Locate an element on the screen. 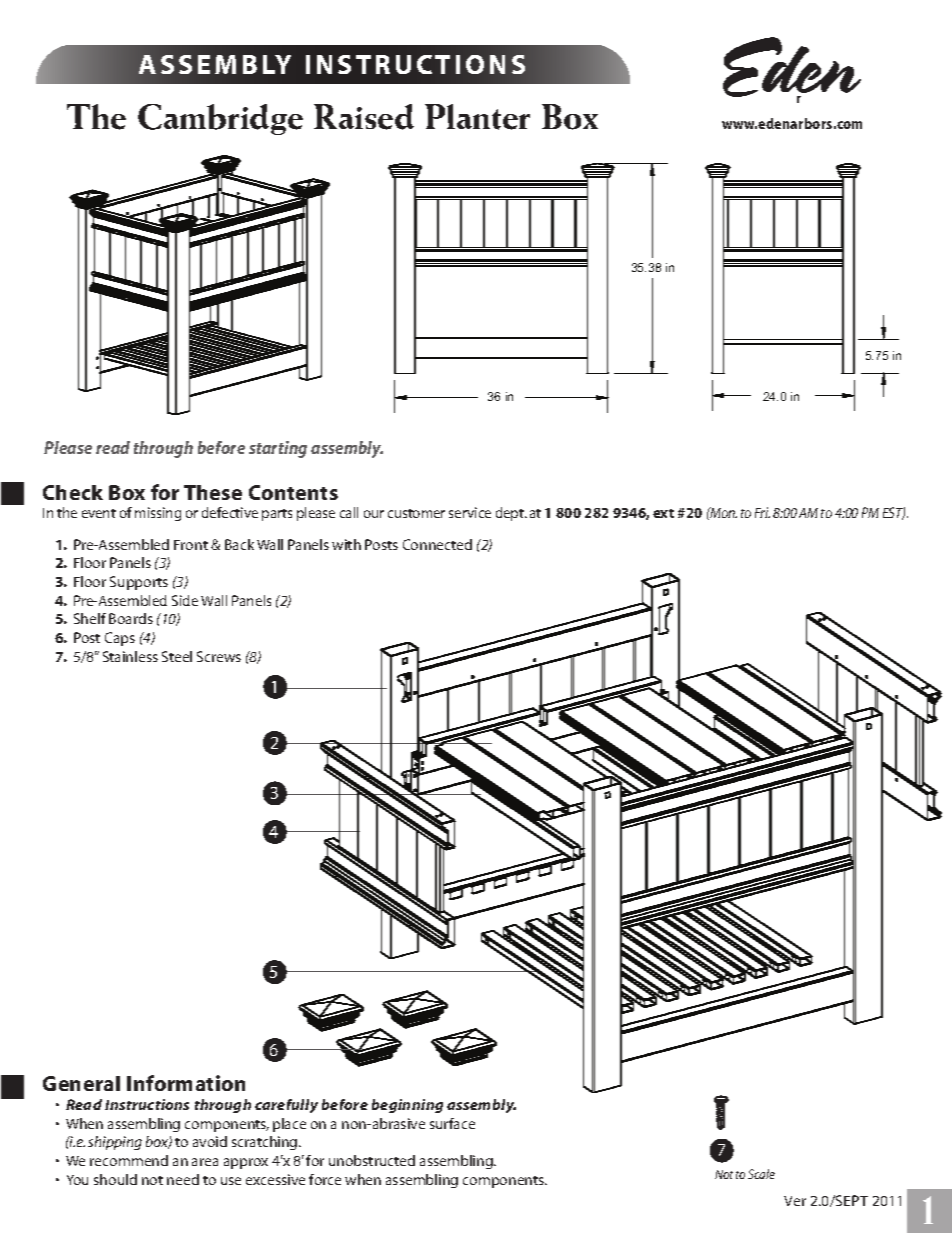 This screenshot has height=1233, width=952. surface is located at coordinates (452, 1123).
